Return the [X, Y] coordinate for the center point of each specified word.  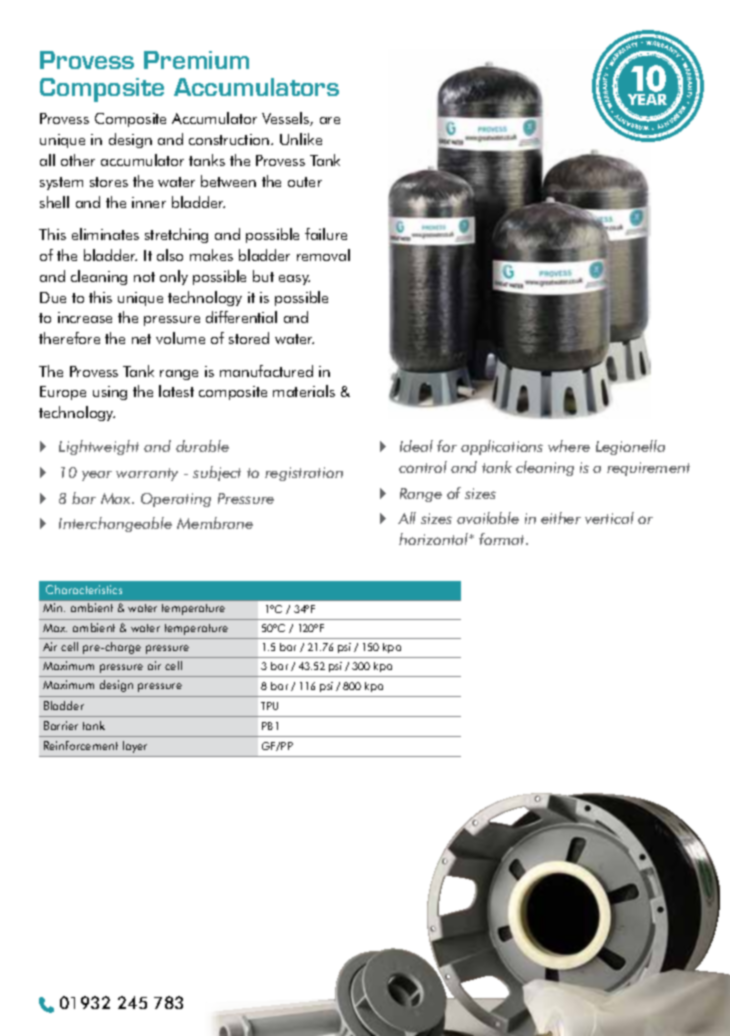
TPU [269, 706]
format [503, 539]
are [330, 120]
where [569, 446]
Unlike [301, 139]
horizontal [435, 539]
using [110, 393]
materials [304, 391]
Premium [196, 60]
